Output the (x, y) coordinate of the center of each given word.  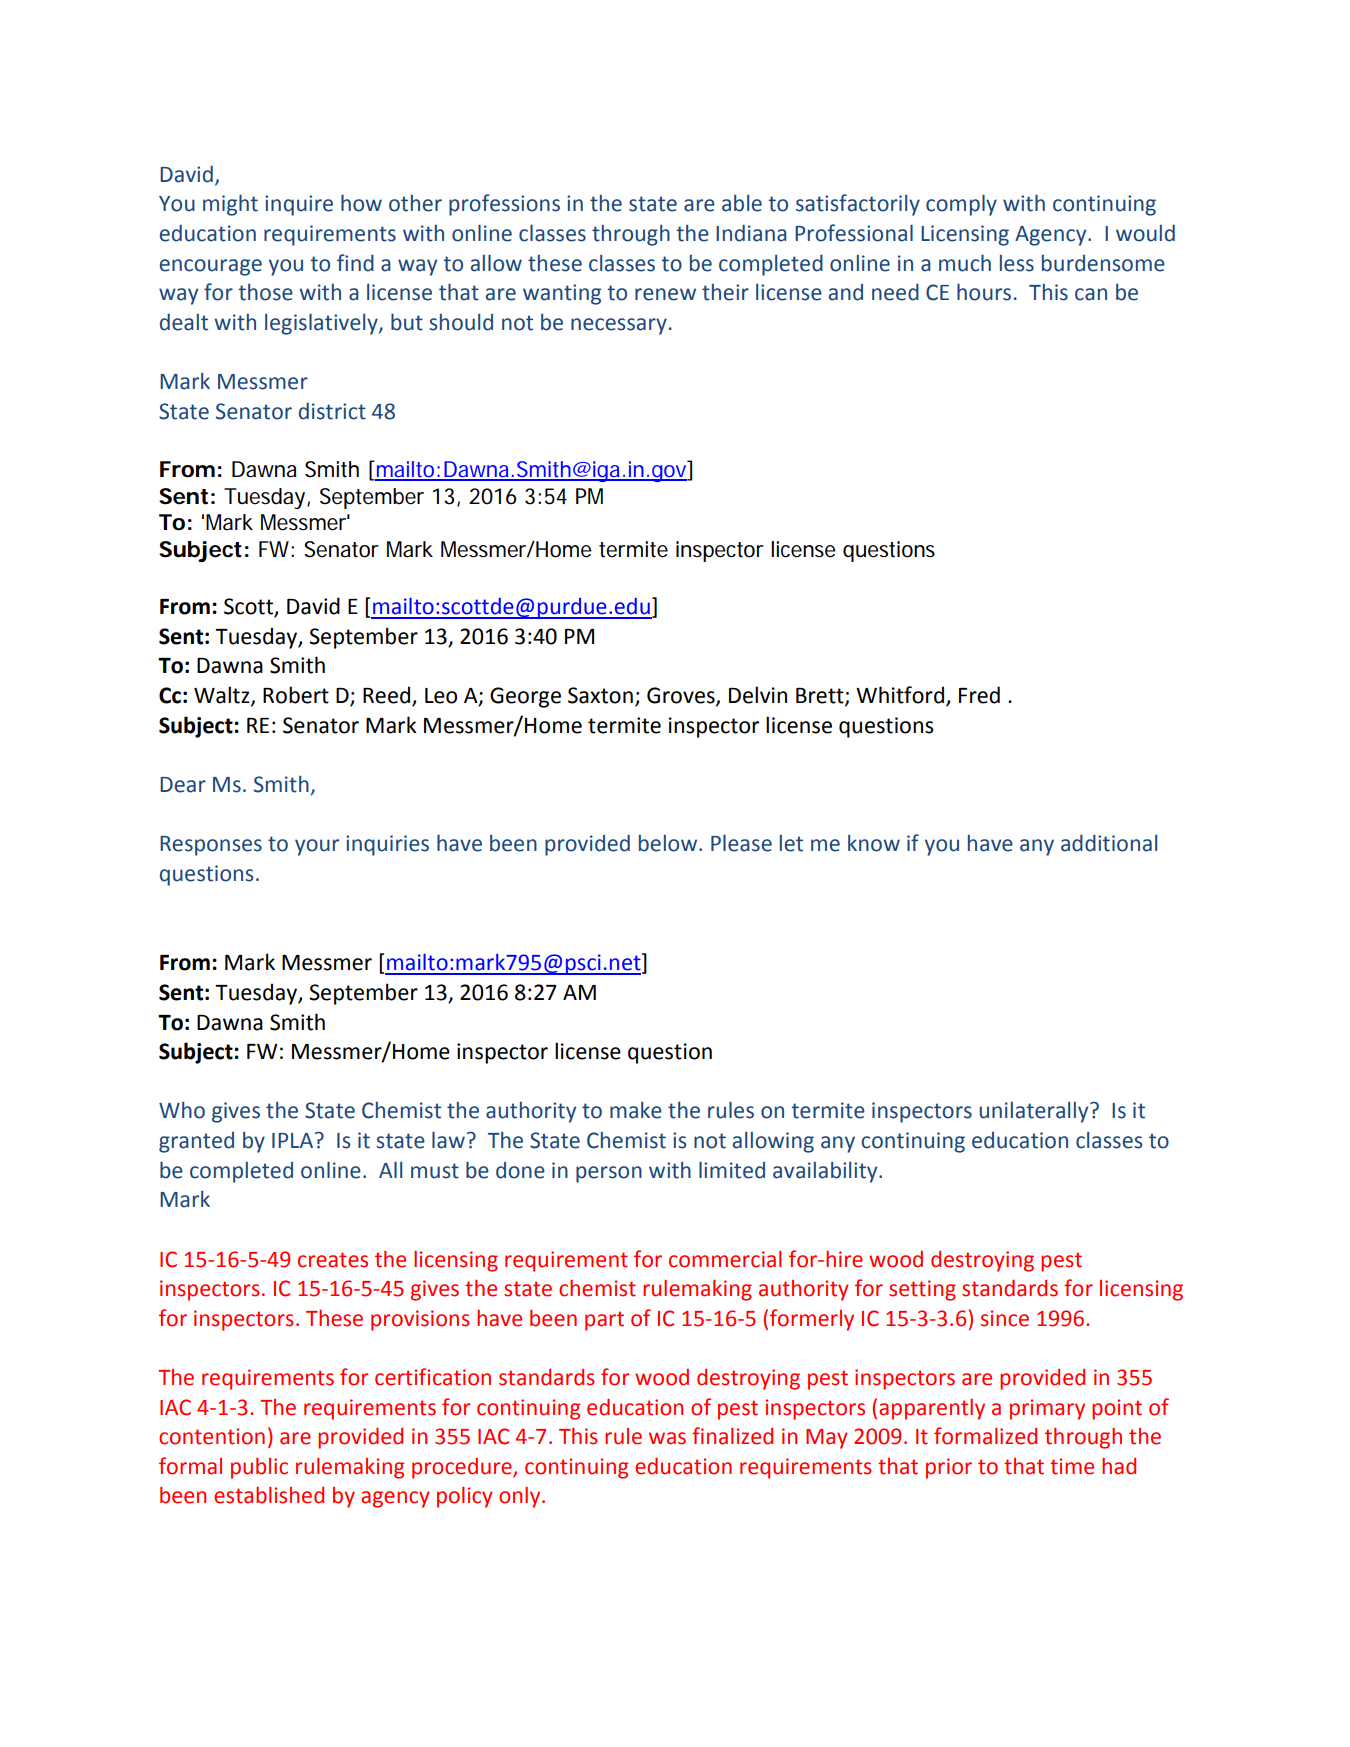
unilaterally (1035, 1112)
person (609, 1174)
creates (333, 1260)
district (332, 411)
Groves (682, 696)
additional (1109, 843)
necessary (619, 326)
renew (665, 294)
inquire (299, 205)
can (1091, 294)
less (1017, 263)
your (317, 847)
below (669, 843)
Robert (296, 695)
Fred (979, 695)
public (259, 1468)
